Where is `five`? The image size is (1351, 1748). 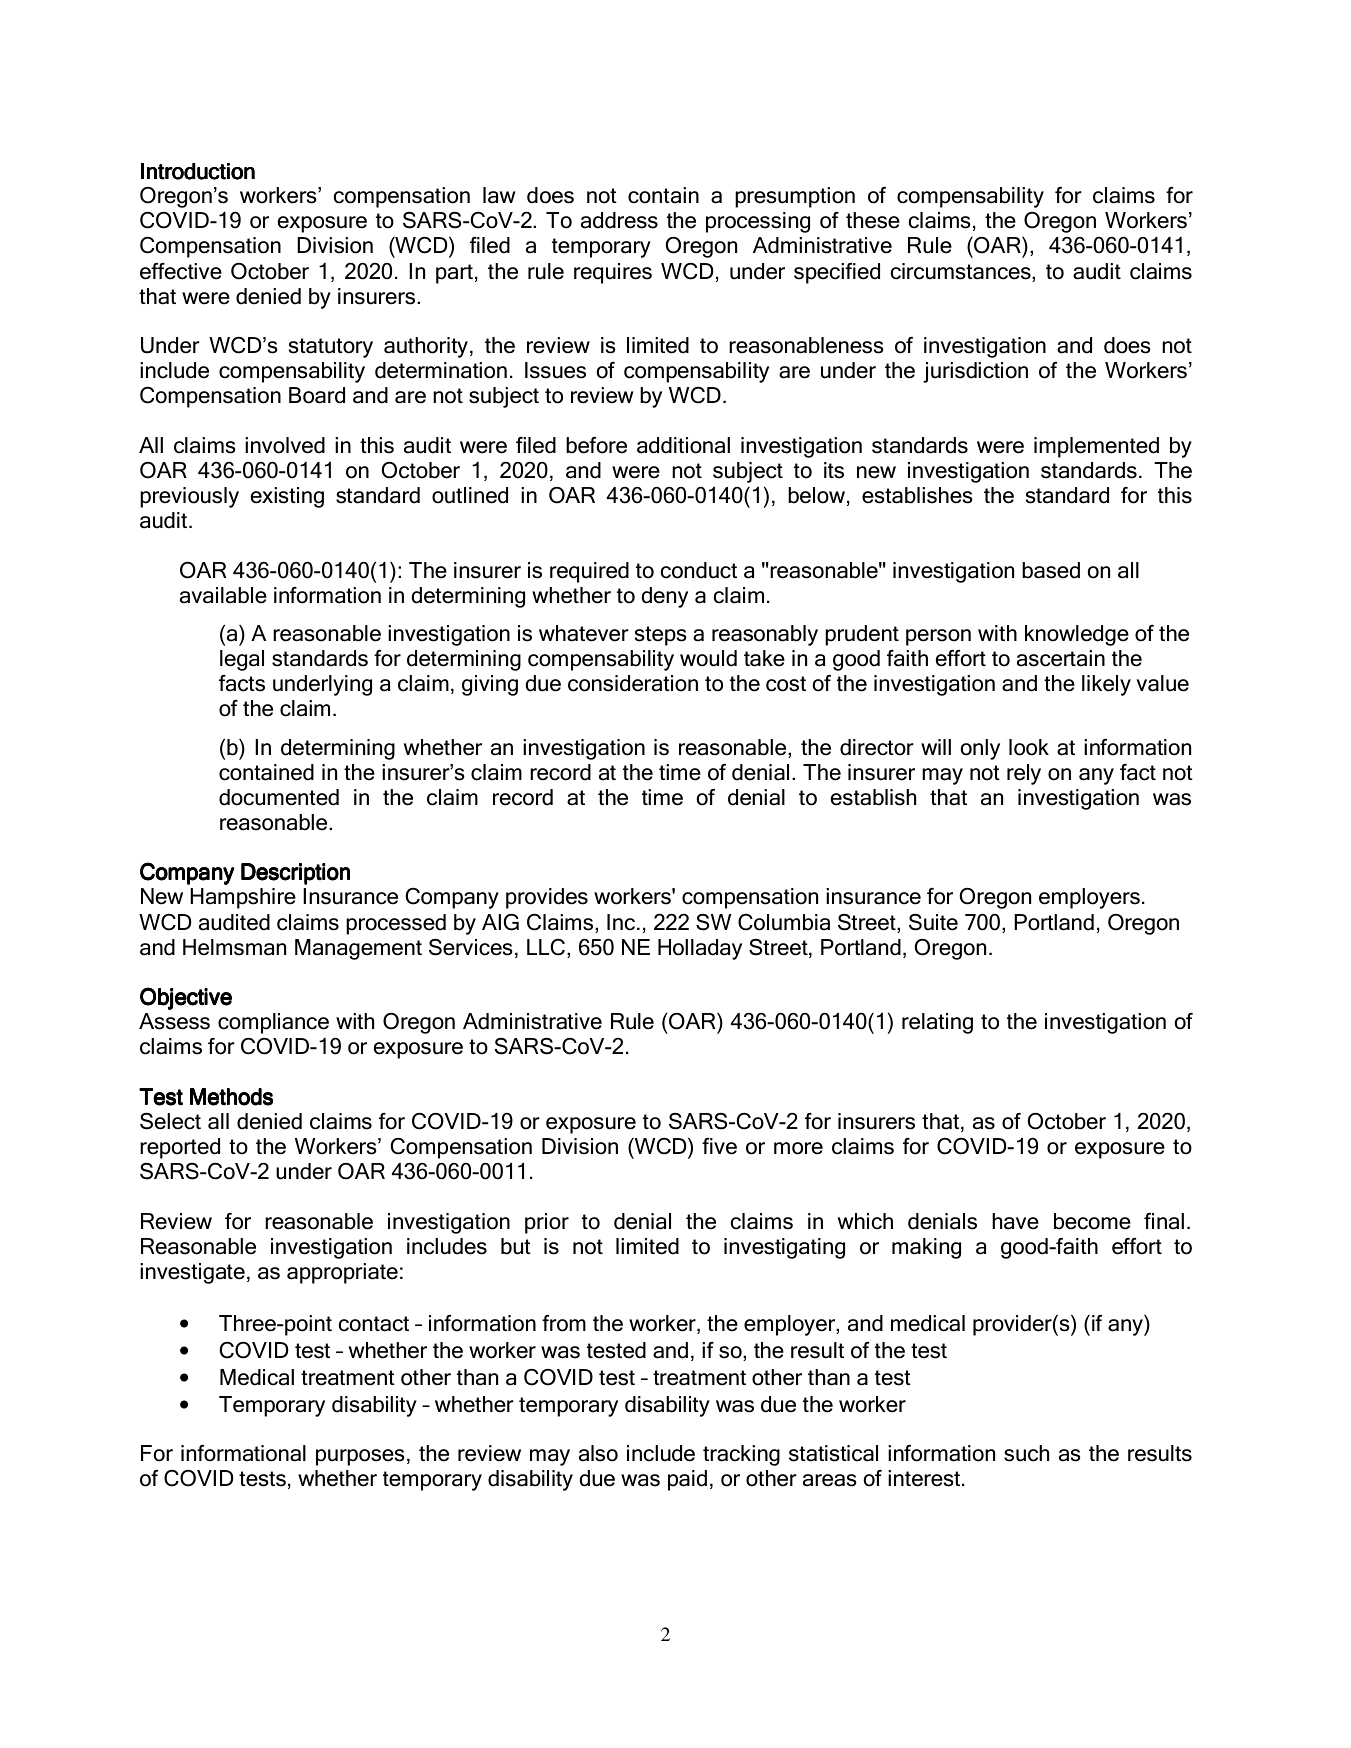
five is located at coordinates (719, 1146).
